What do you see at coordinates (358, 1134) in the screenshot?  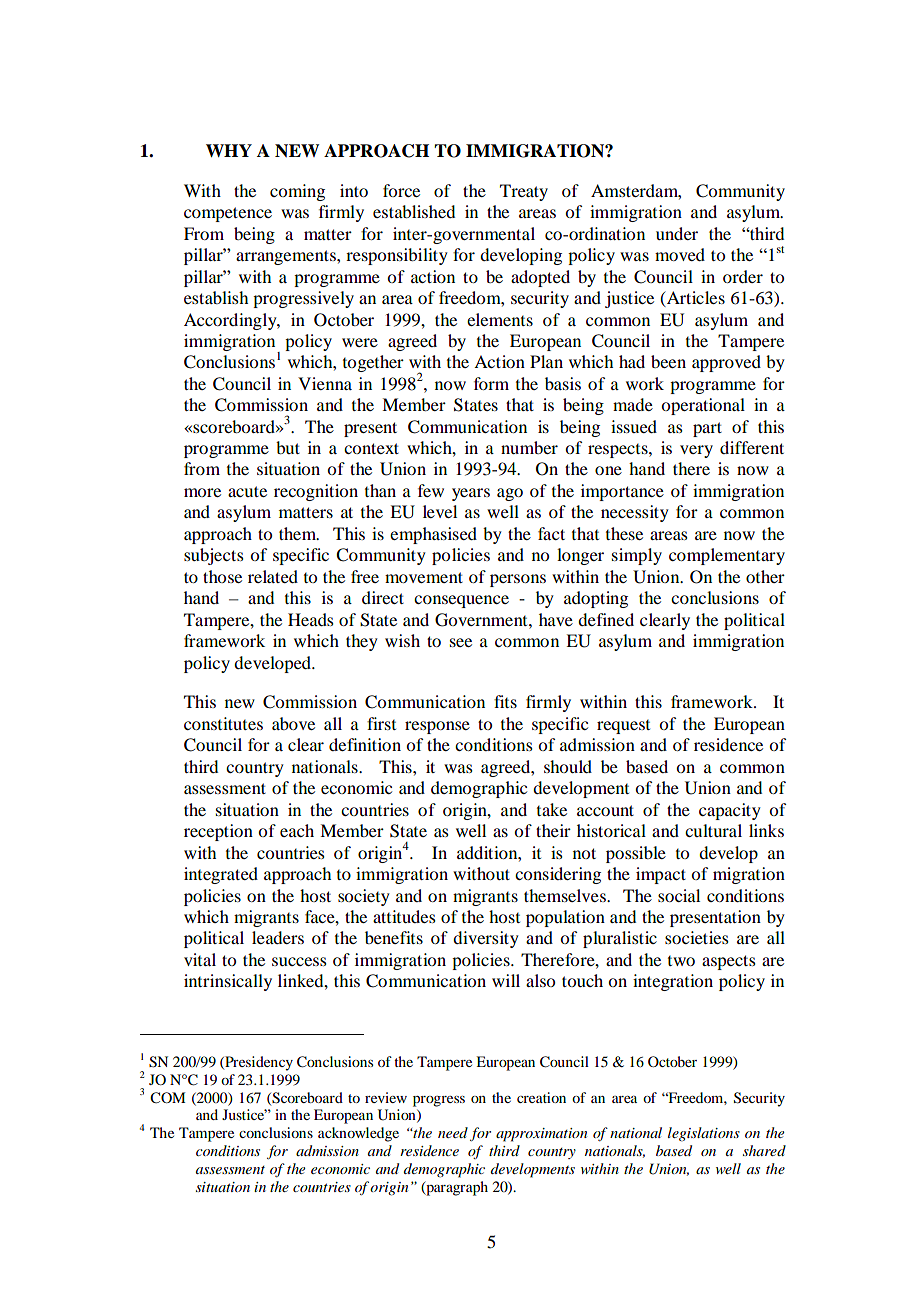 I see `acknowledge` at bounding box center [358, 1134].
